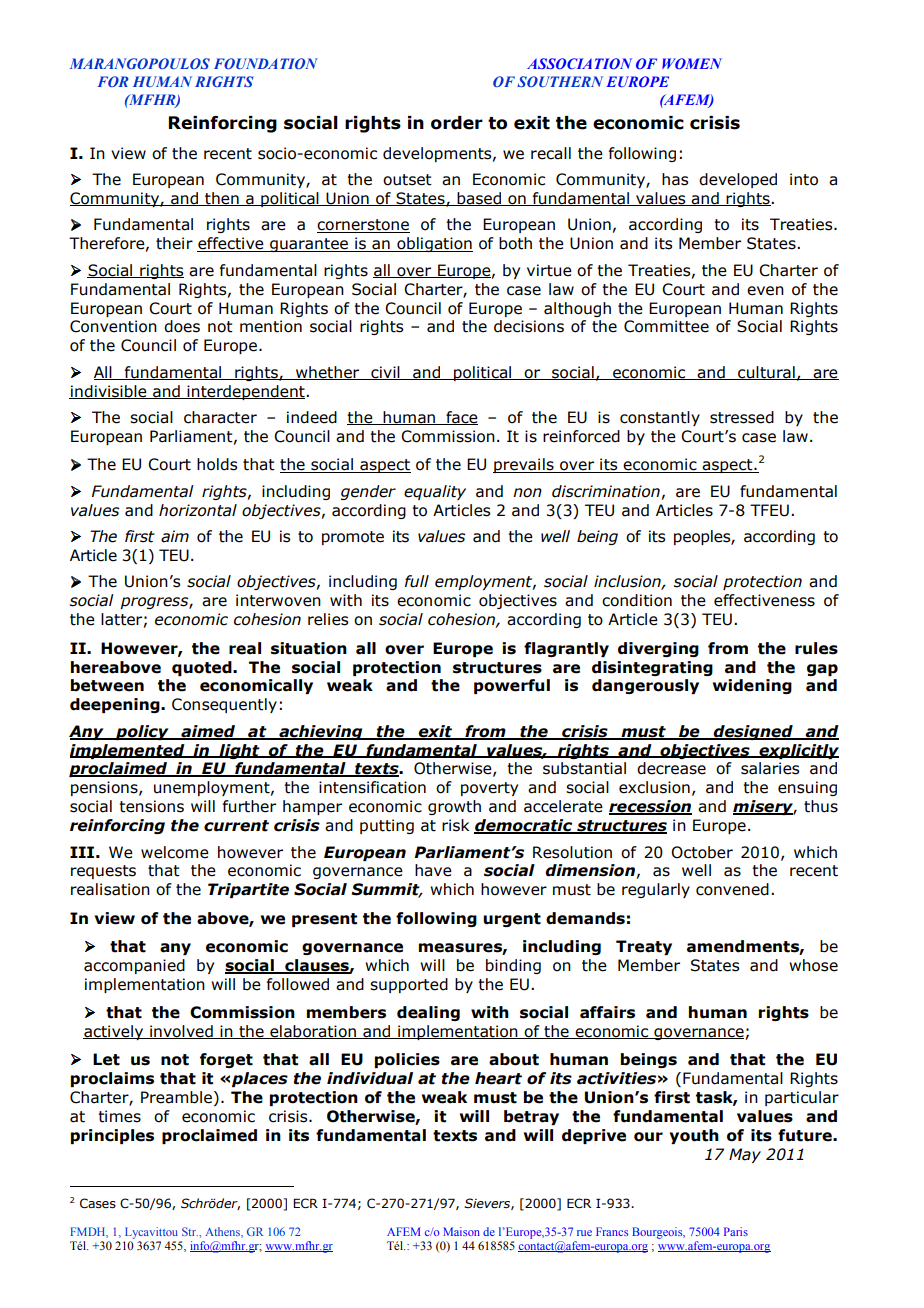 The image size is (924, 1308). What do you see at coordinates (702, 852) in the image?
I see `October` at bounding box center [702, 852].
